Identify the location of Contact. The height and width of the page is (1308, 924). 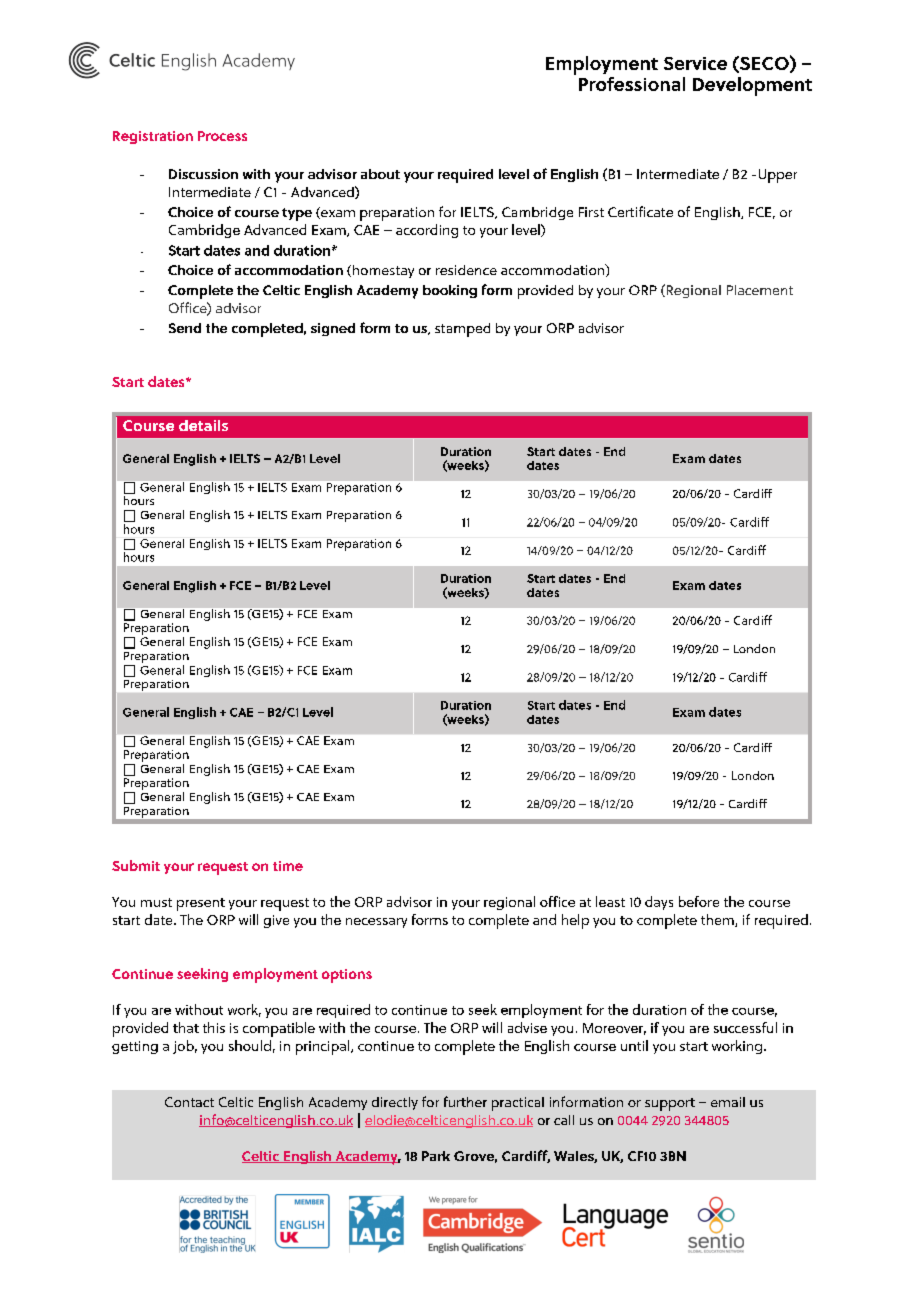
(189, 1102).
